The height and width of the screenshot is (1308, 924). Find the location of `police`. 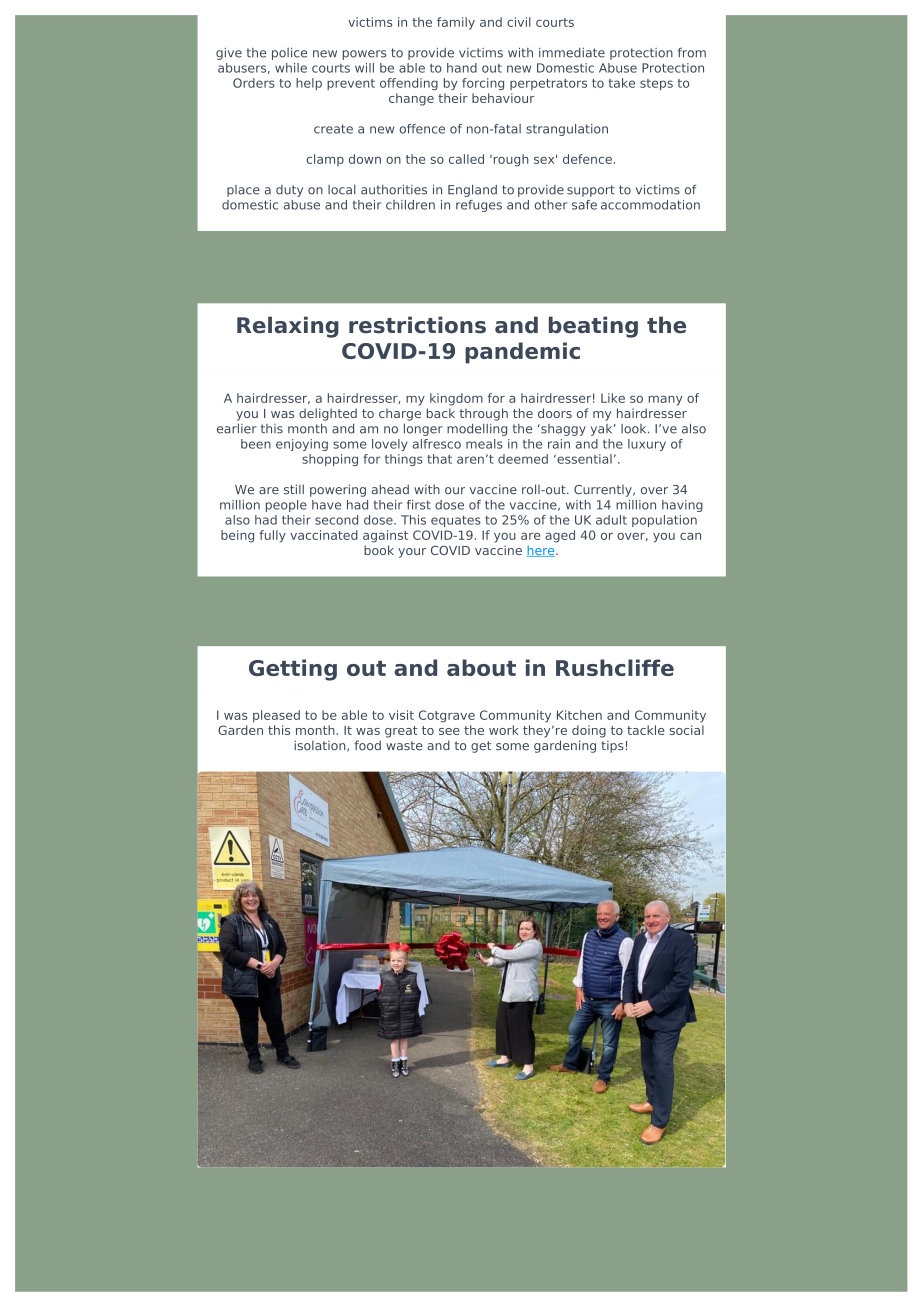

police is located at coordinates (289, 54).
